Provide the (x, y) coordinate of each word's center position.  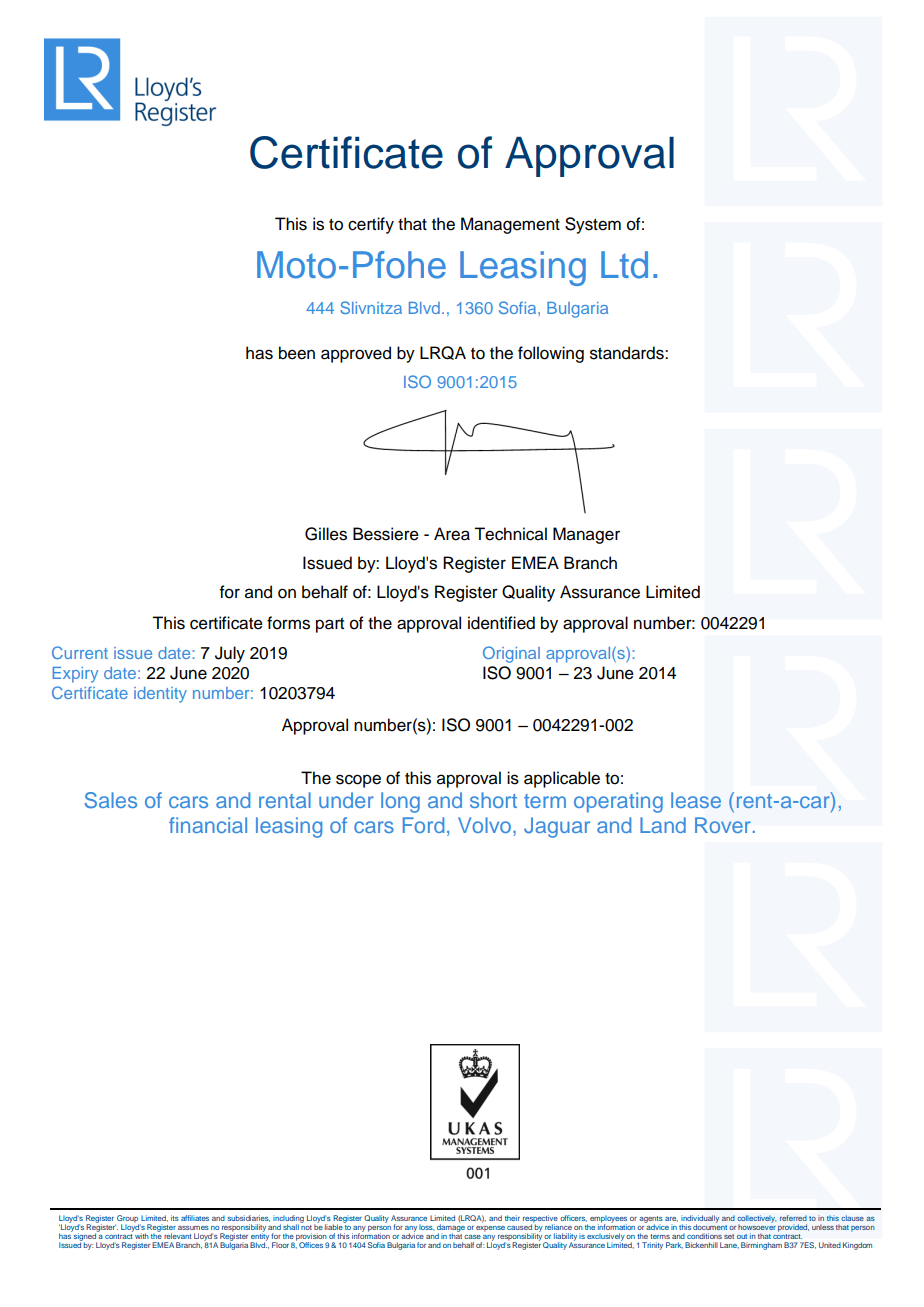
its (175, 1218)
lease (696, 800)
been (297, 353)
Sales (111, 800)
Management (510, 225)
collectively (757, 1220)
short (493, 800)
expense (490, 1229)
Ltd (624, 265)
